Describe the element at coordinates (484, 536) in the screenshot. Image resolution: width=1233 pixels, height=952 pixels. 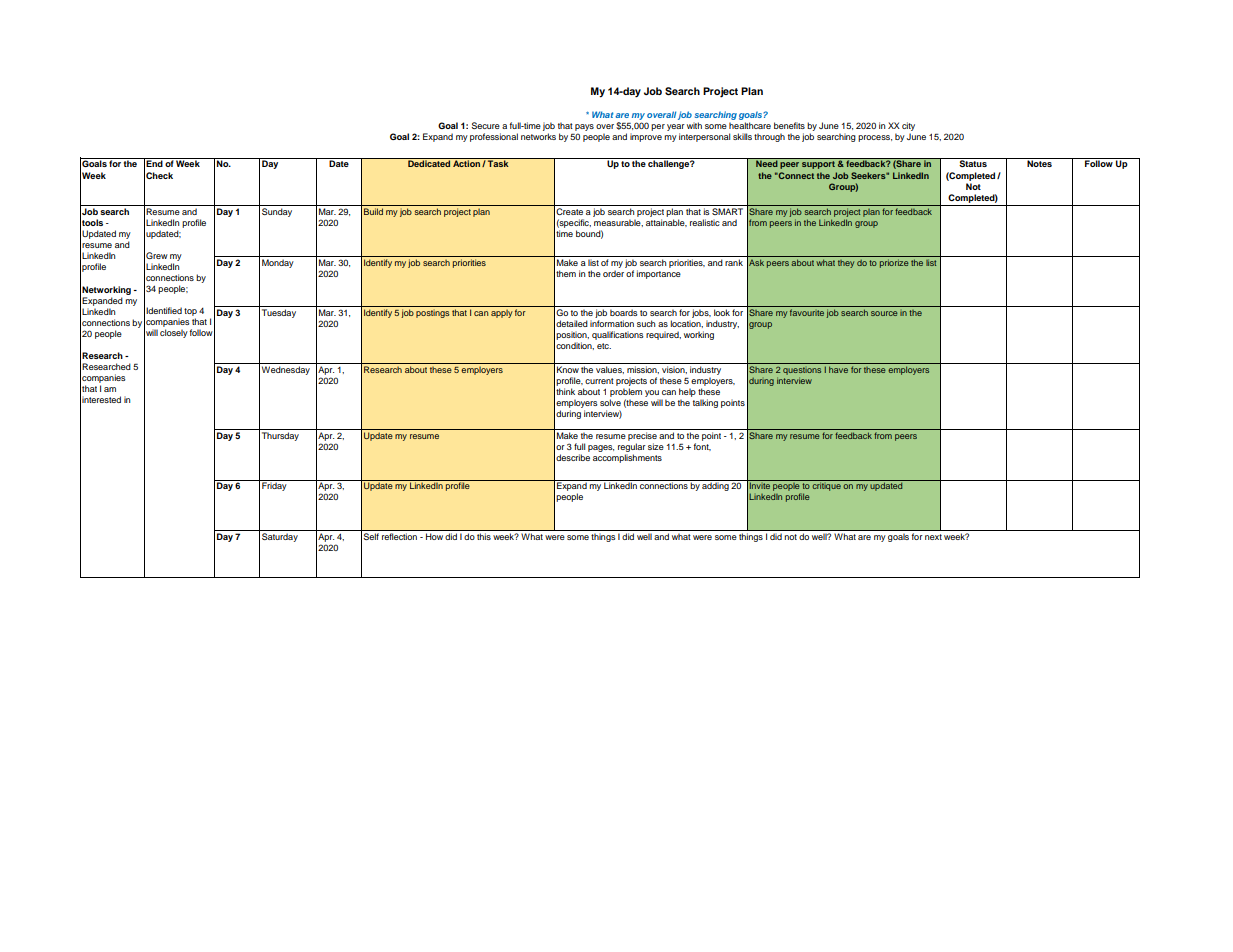
I see `this` at that location.
